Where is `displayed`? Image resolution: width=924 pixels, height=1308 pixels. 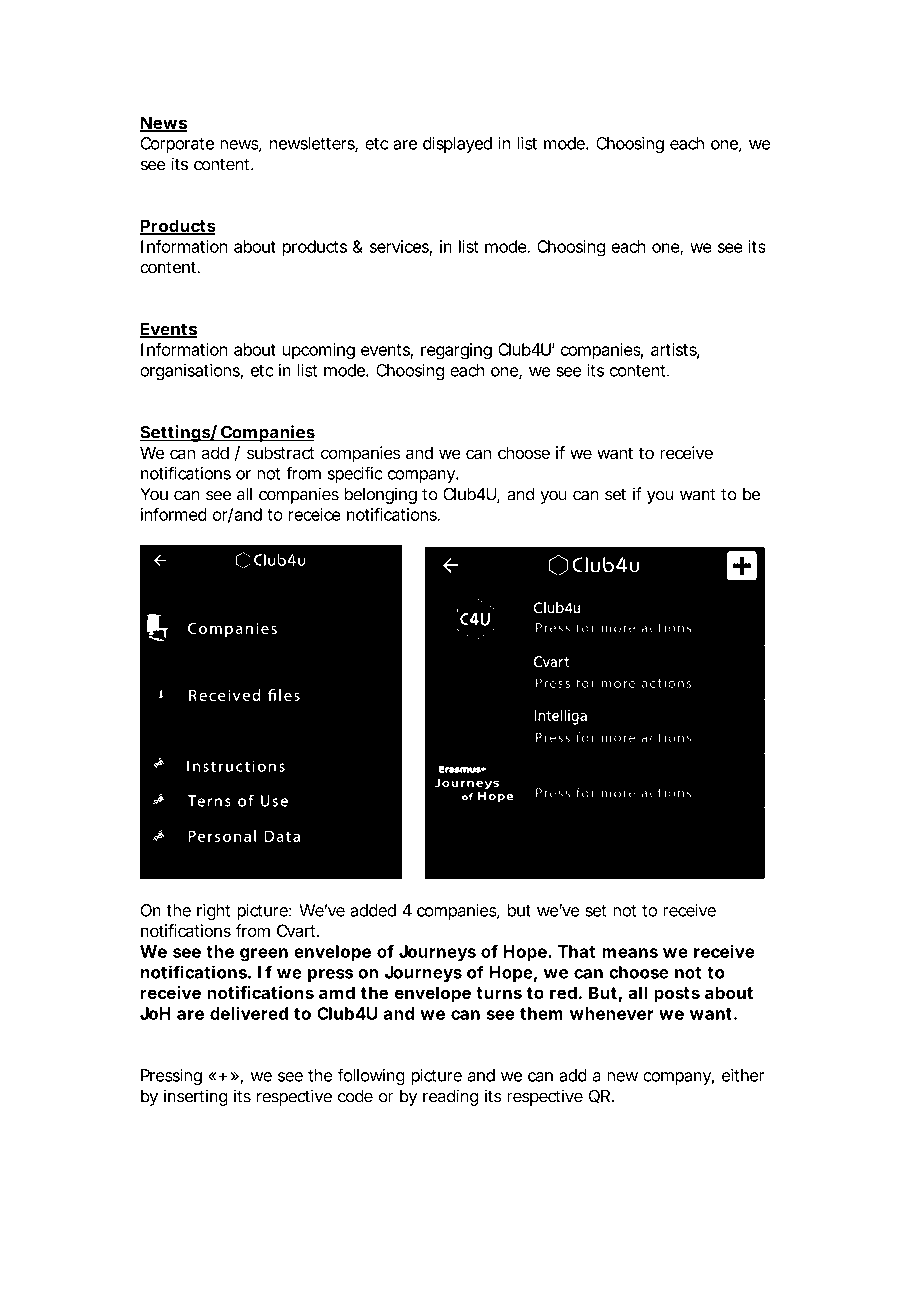
displayed is located at coordinates (457, 144).
